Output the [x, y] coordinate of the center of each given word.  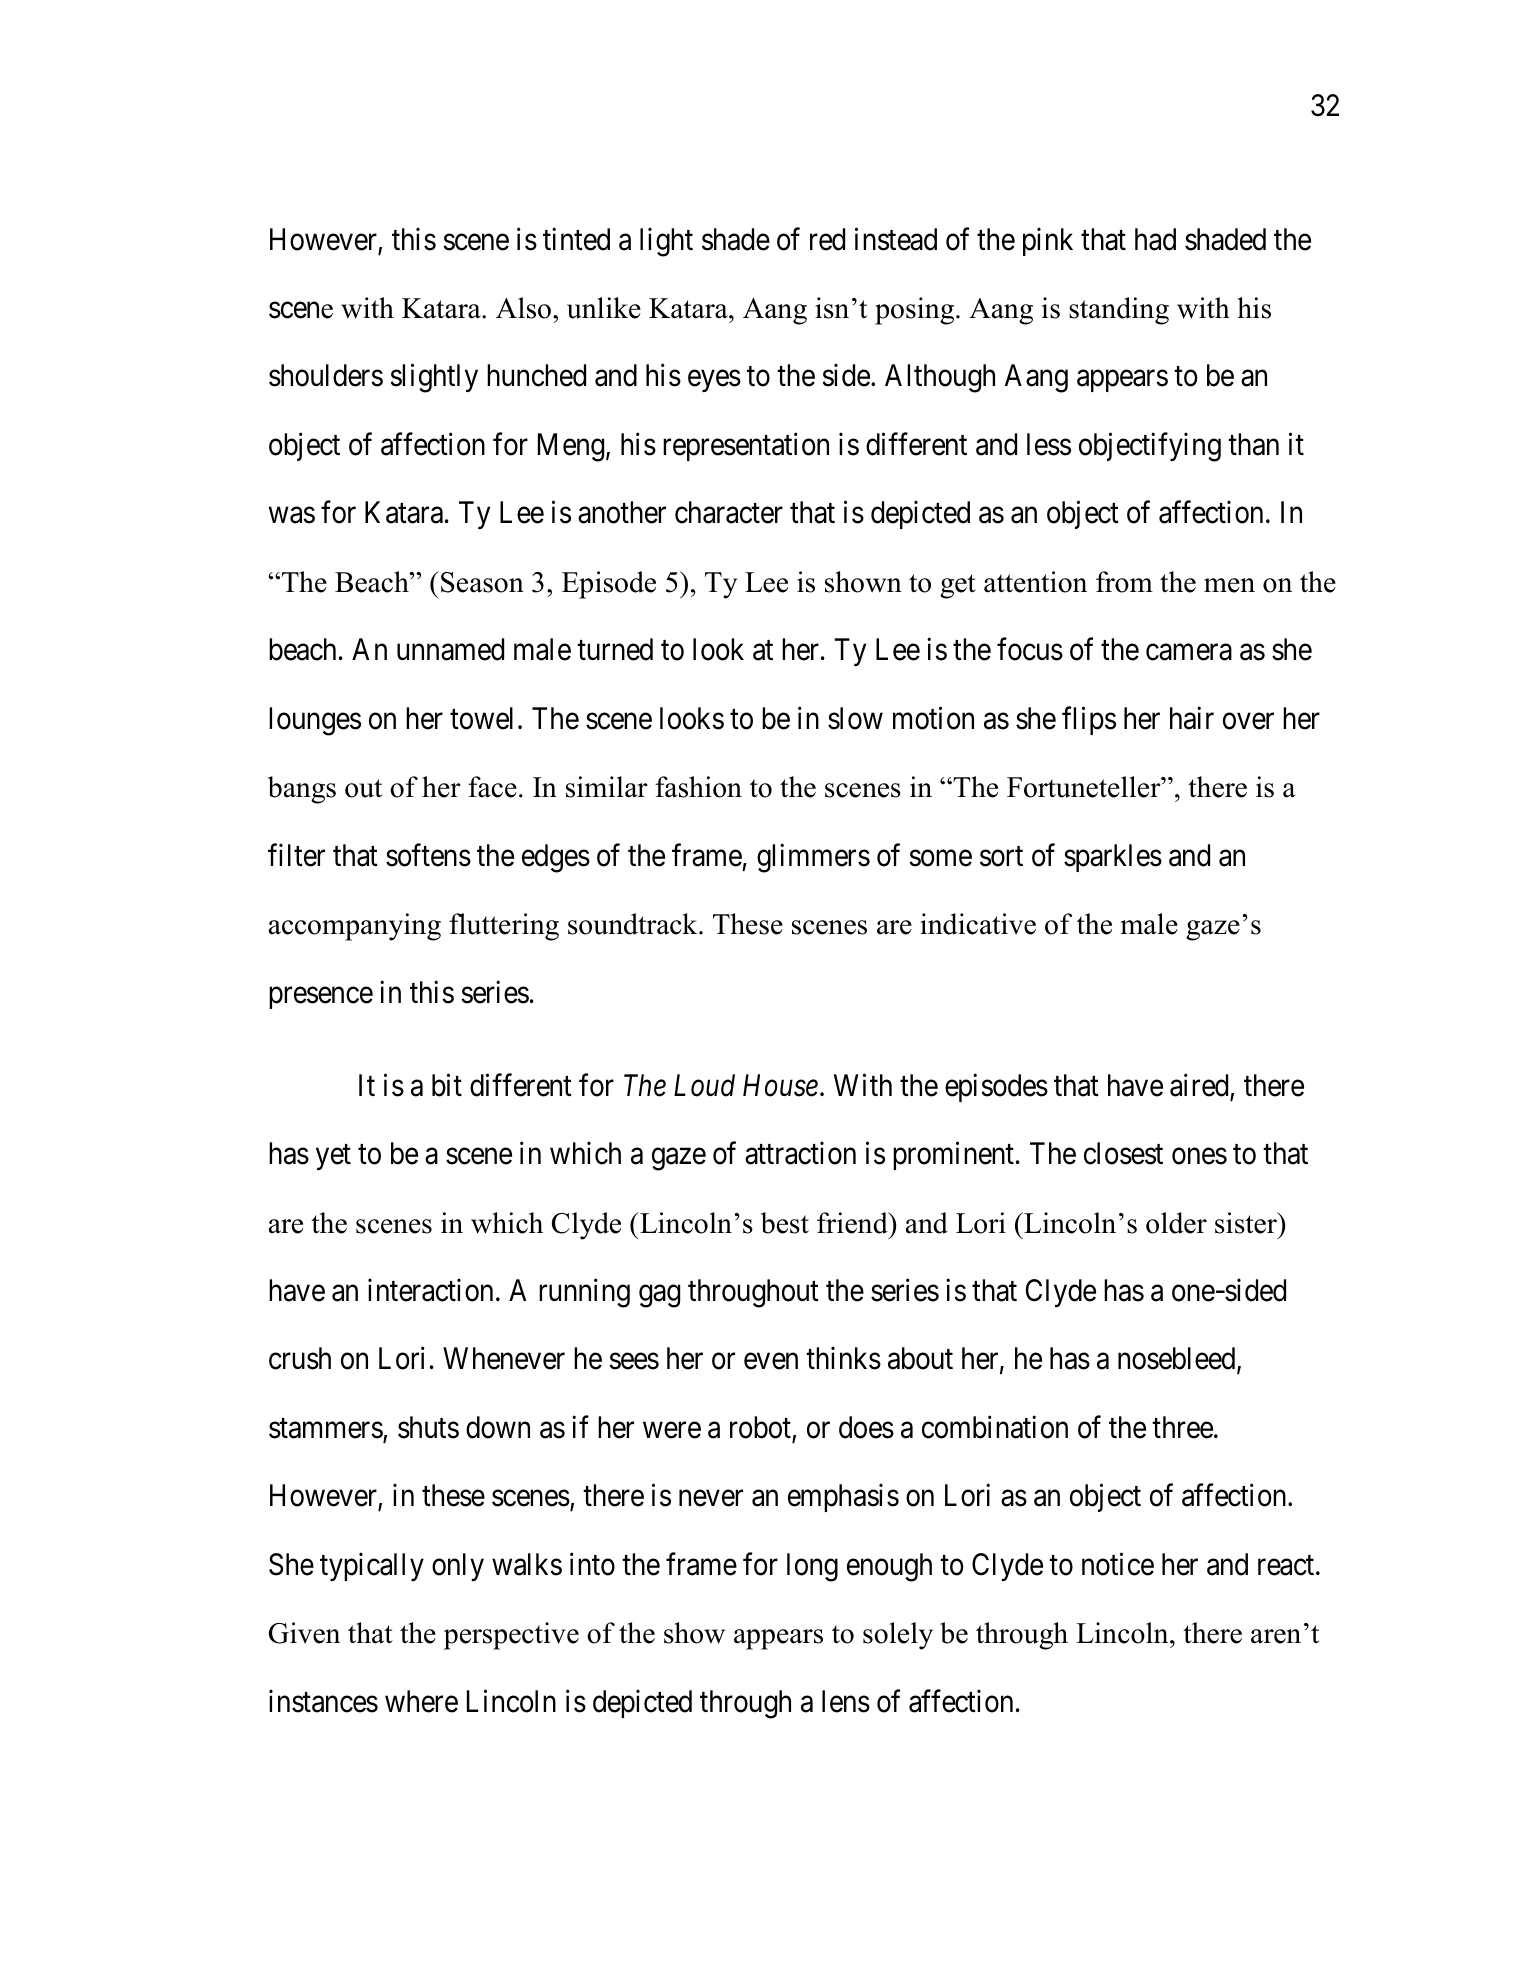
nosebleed [1178, 1360]
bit [447, 1085]
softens [428, 855]
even [771, 1362]
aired [1200, 1086]
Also [525, 308]
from [1124, 582]
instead [896, 239]
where [421, 1701]
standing [1119, 311]
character [729, 512]
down [498, 1427]
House [780, 1085]
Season [482, 582]
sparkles [1113, 858]
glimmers [813, 858]
